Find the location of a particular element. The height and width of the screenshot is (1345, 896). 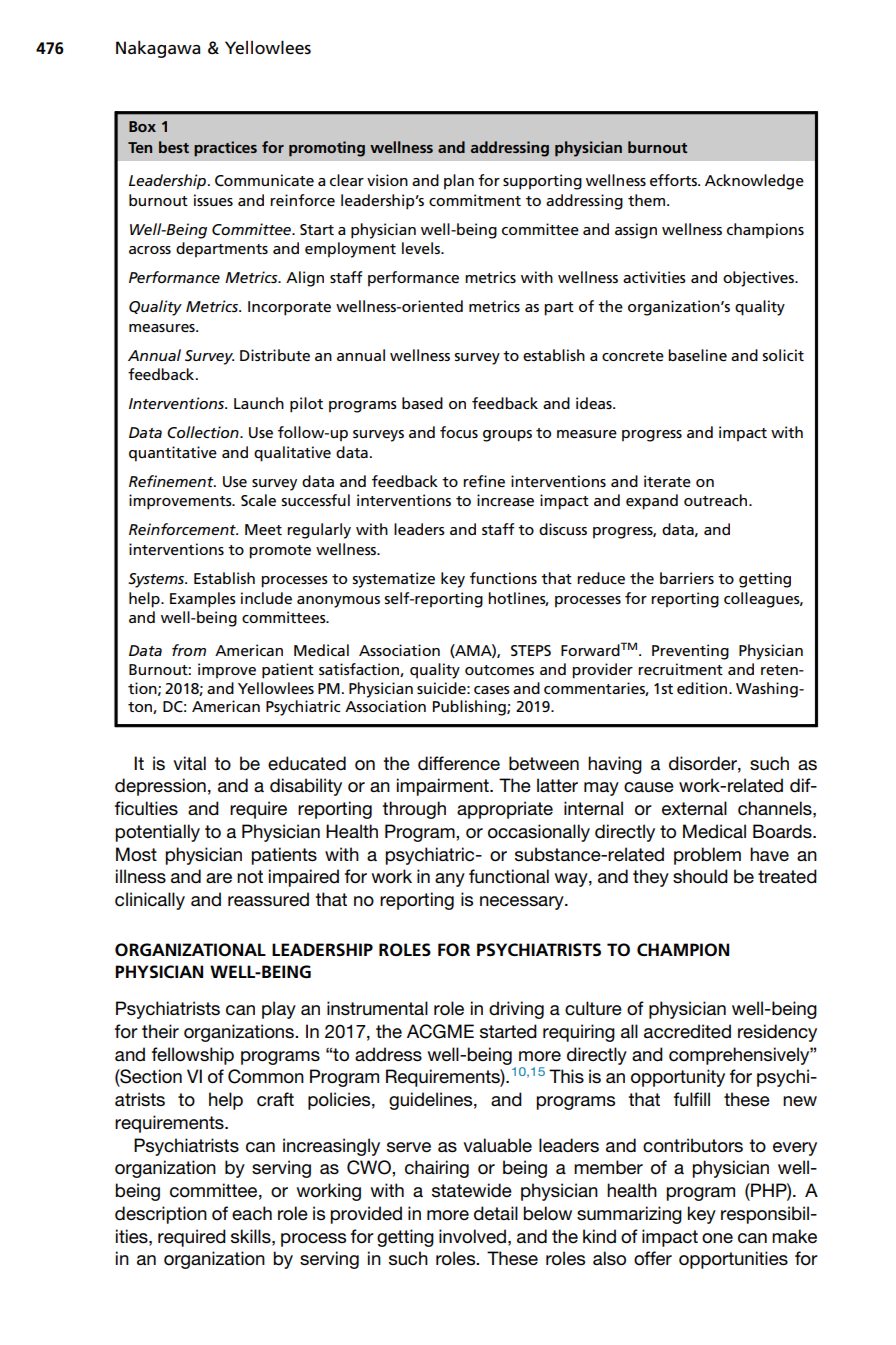

involved is located at coordinates (472, 1236).
